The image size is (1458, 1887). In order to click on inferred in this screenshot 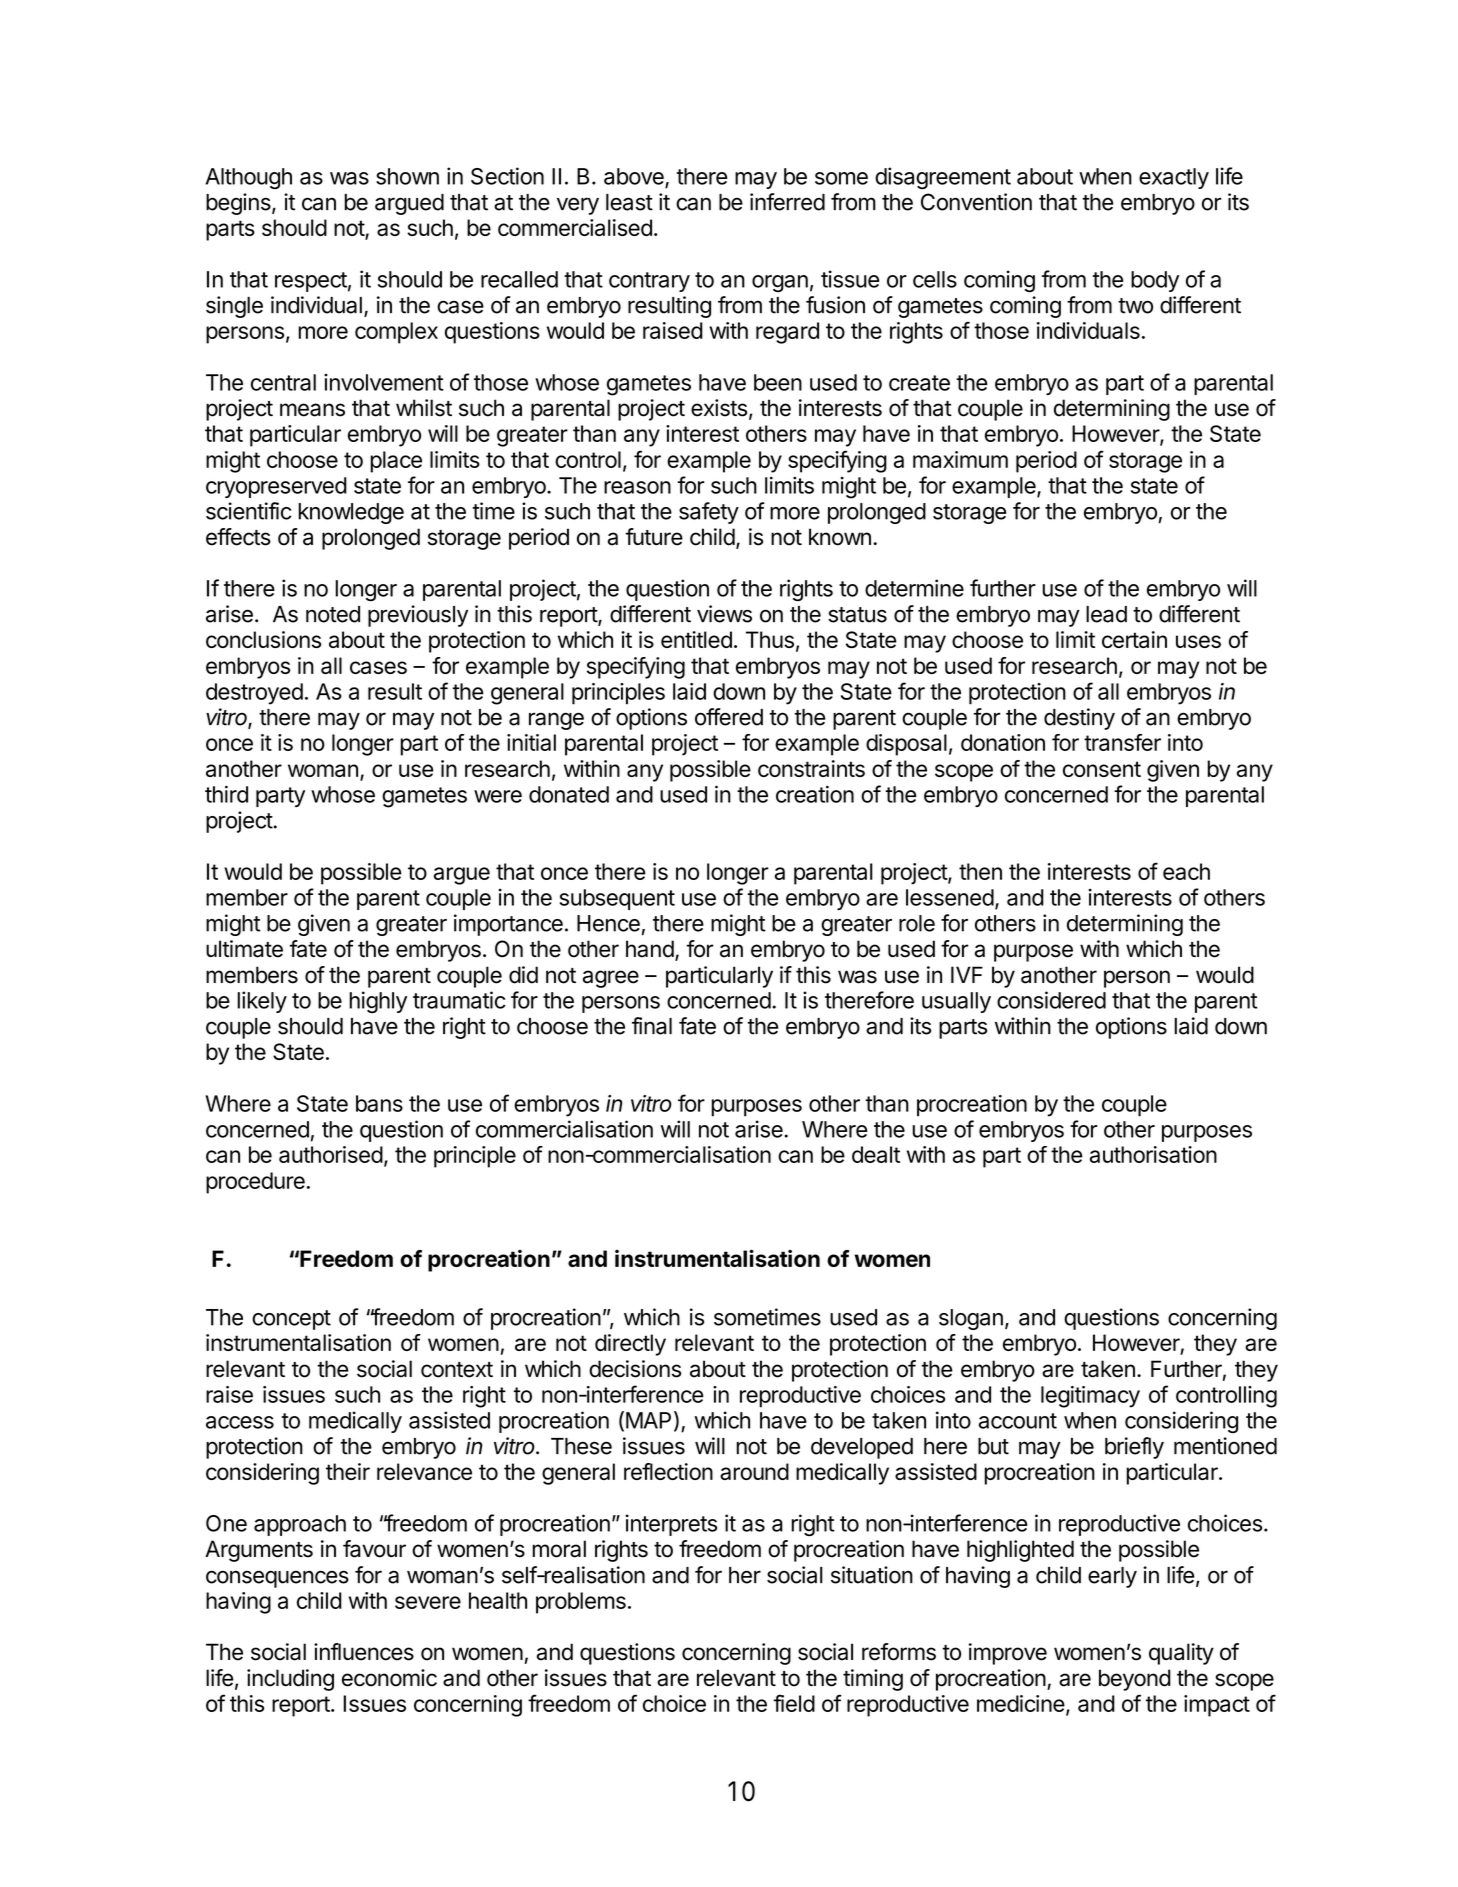, I will do `click(787, 202)`.
